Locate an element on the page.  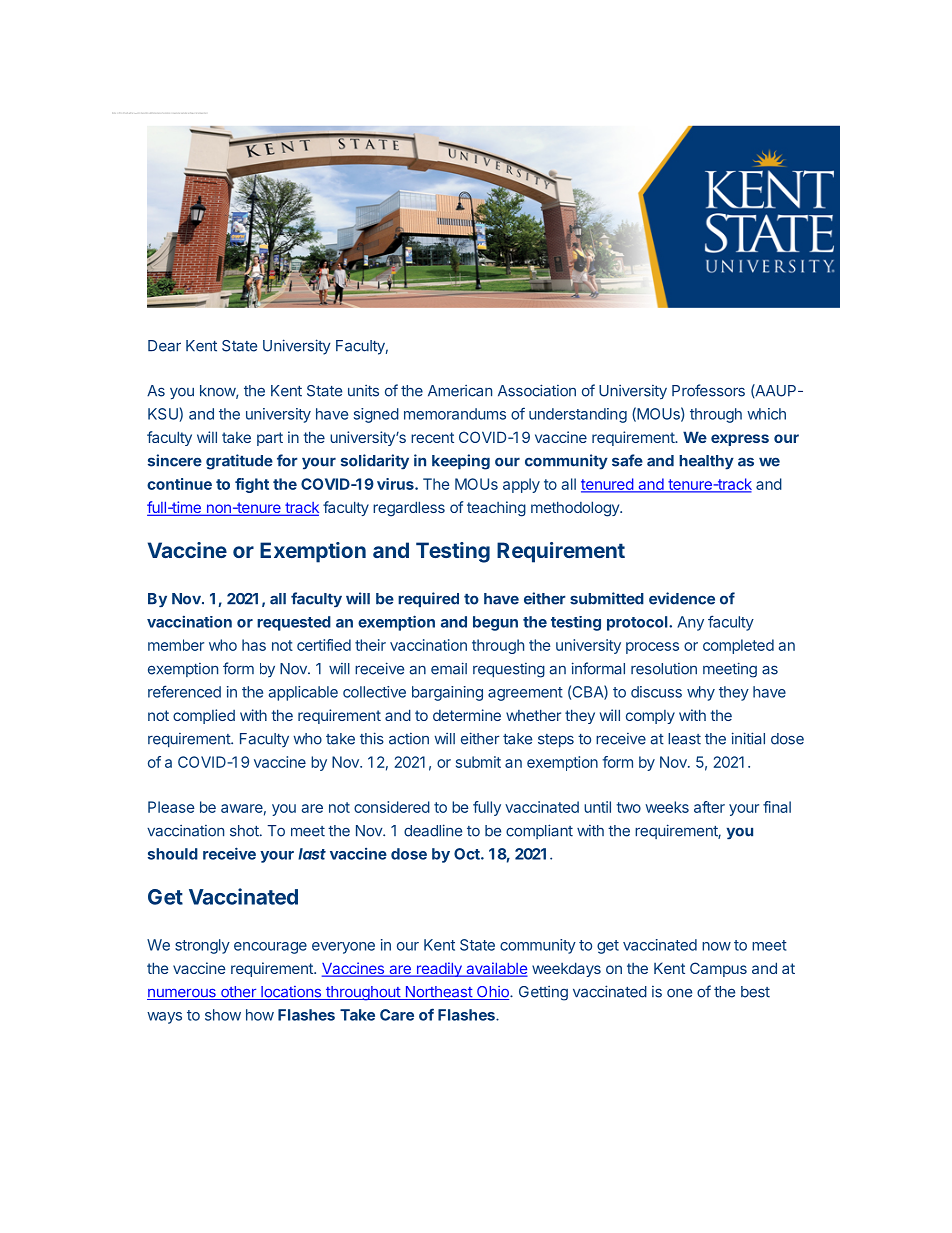
American is located at coordinates (460, 391).
